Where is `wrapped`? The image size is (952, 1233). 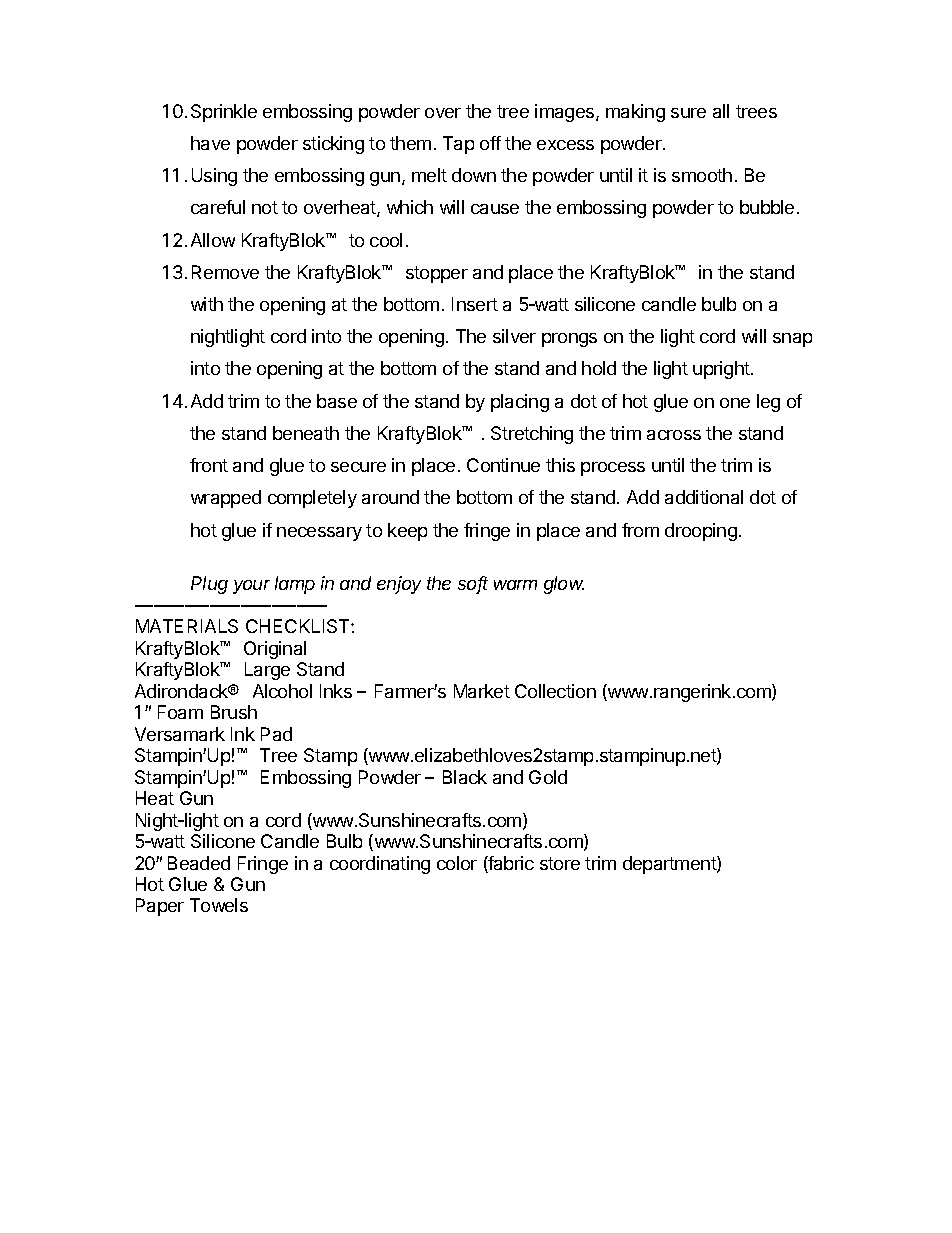 wrapped is located at coordinates (226, 499).
